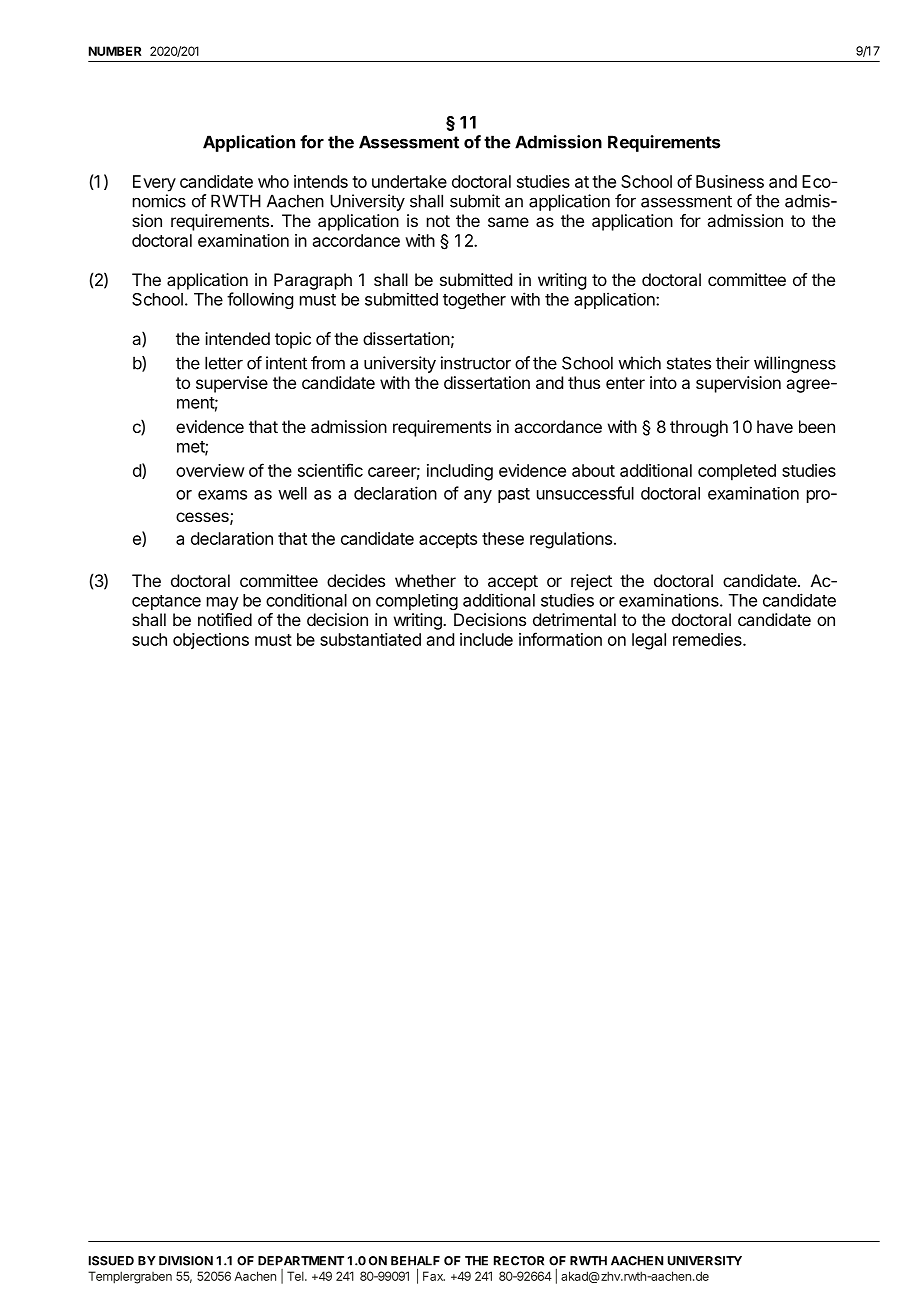 The height and width of the screenshot is (1308, 924). I want to click on ISSUED, so click(111, 1261).
